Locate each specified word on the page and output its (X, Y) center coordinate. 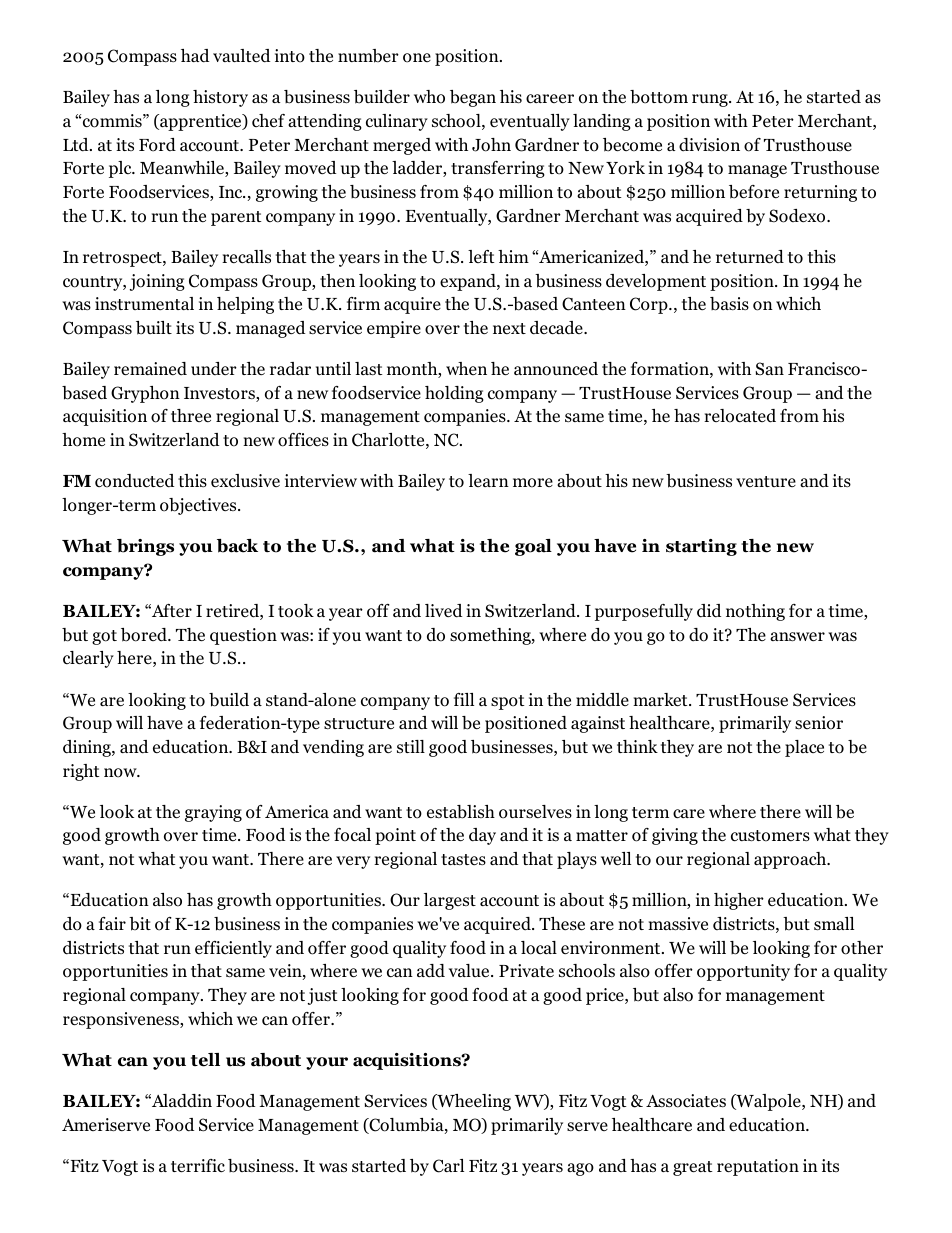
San (770, 369)
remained (150, 369)
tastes (463, 859)
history (220, 98)
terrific (198, 1166)
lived (443, 611)
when (466, 368)
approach (791, 860)
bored (145, 635)
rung (711, 100)
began (473, 98)
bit (140, 924)
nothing (755, 612)
